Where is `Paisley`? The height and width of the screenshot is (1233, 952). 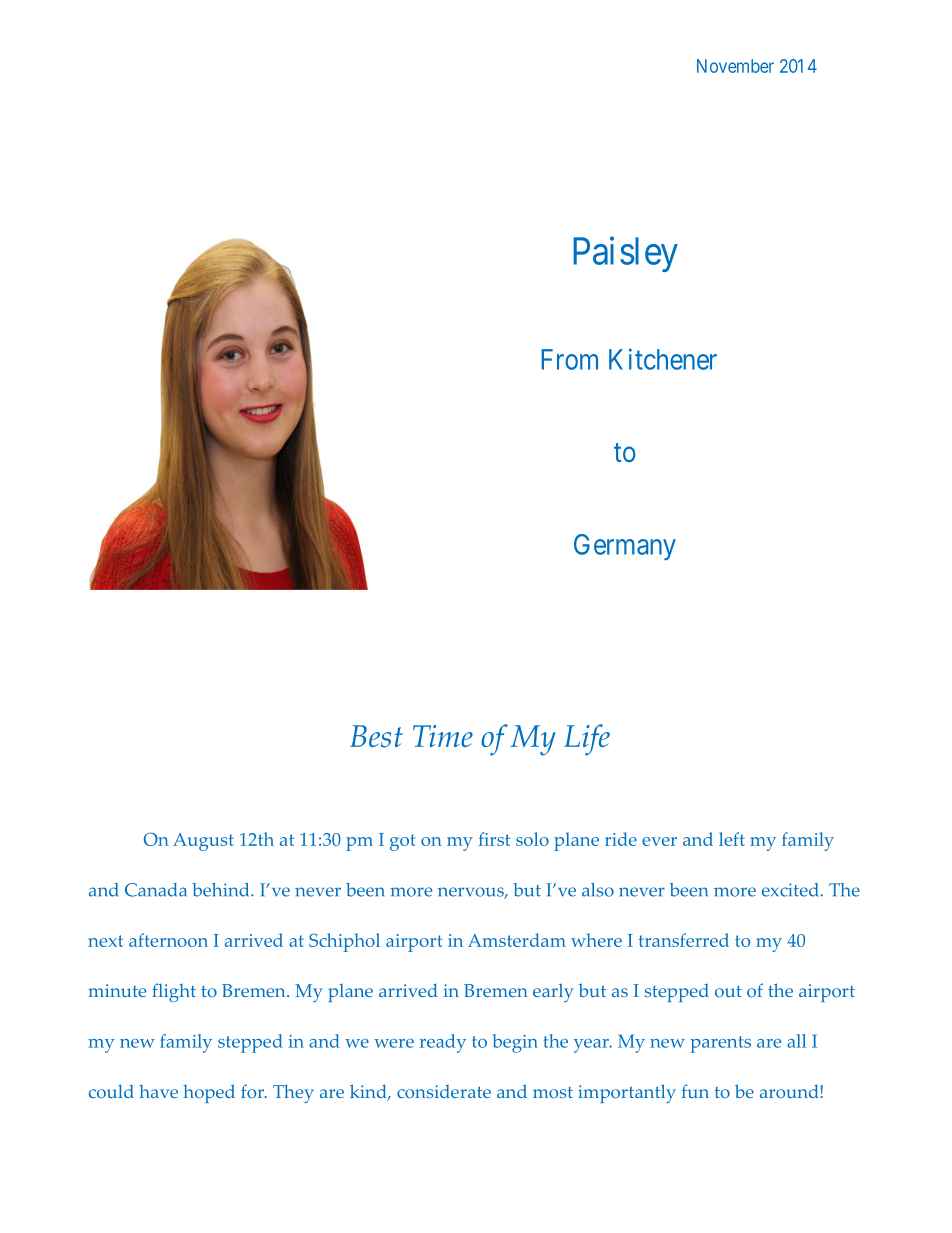 Paisley is located at coordinates (625, 254).
